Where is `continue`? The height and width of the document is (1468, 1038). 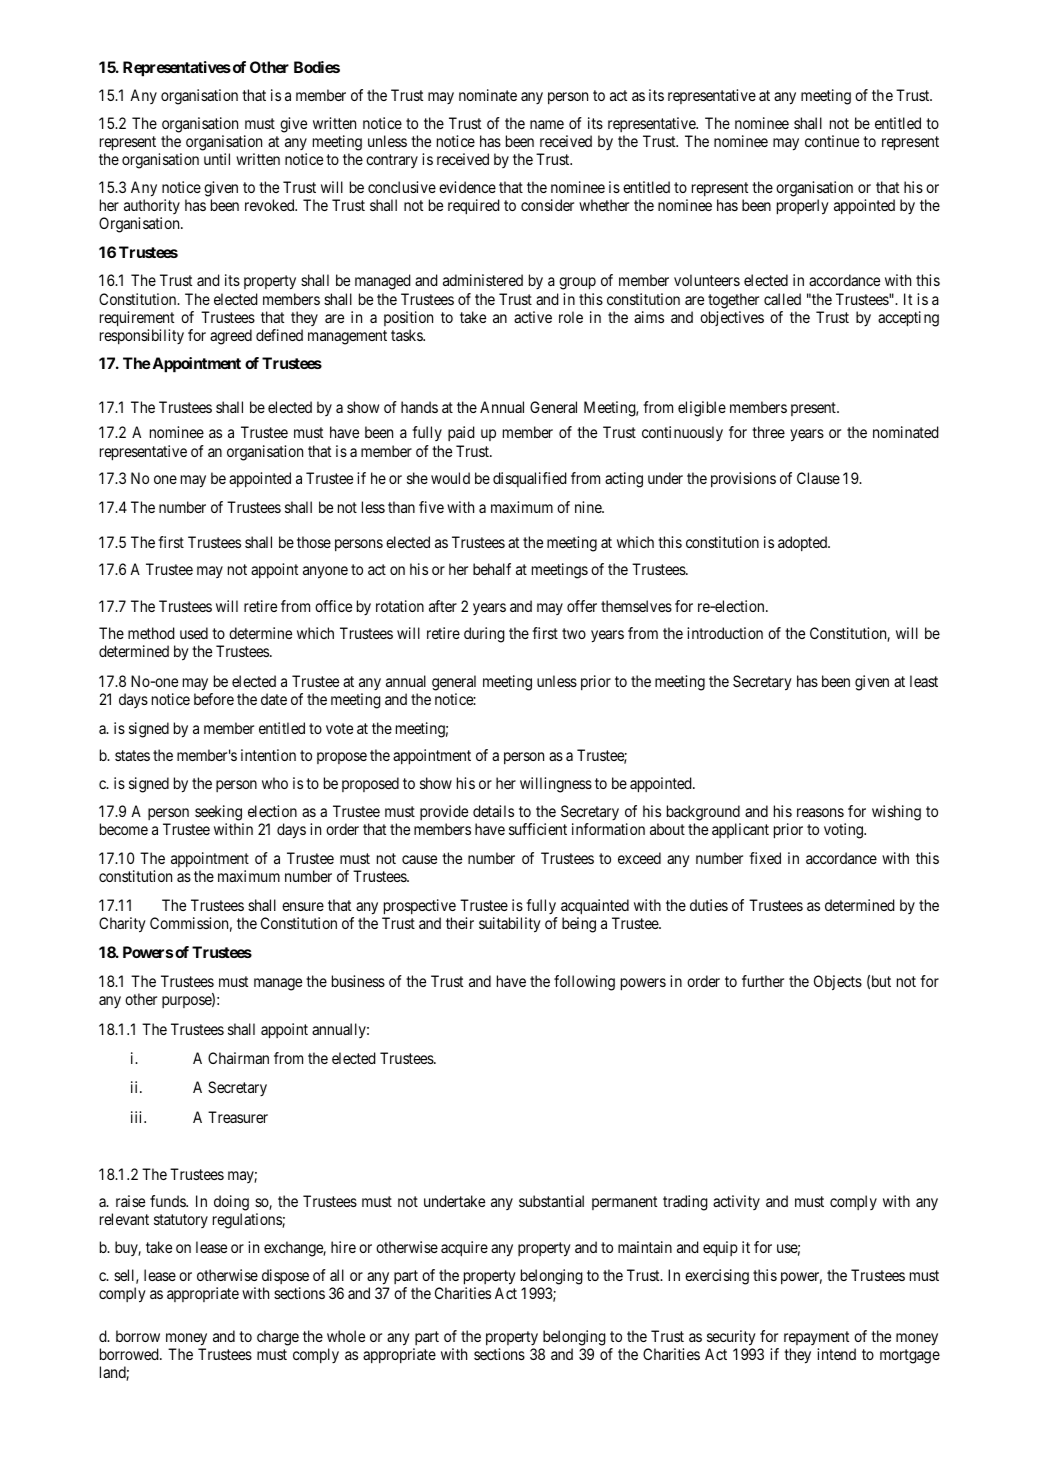 continue is located at coordinates (832, 141).
